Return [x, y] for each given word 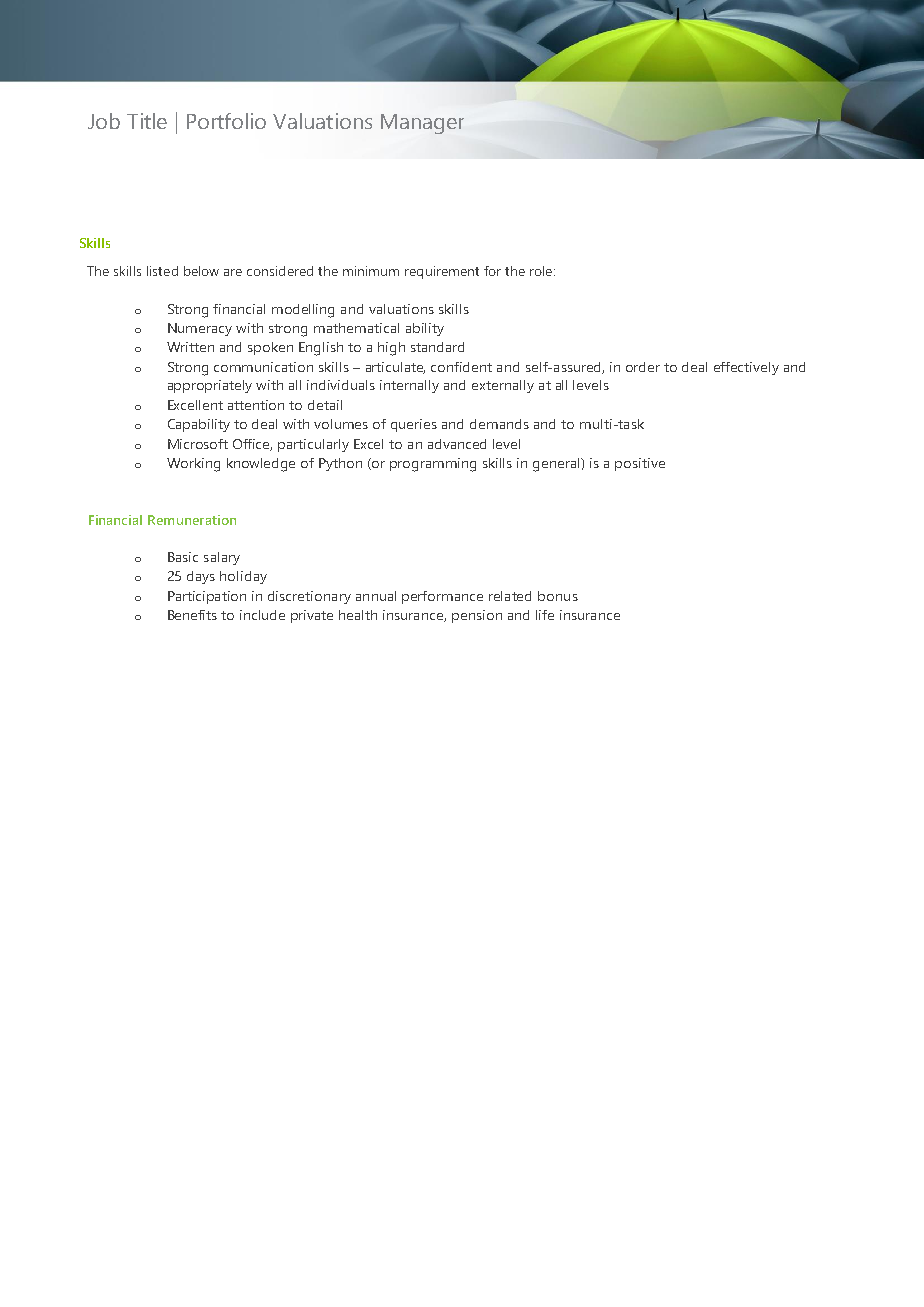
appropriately [210, 386]
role [542, 271]
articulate [395, 368]
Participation [207, 597]
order [643, 367]
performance [442, 597]
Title [147, 121]
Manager [422, 124]
